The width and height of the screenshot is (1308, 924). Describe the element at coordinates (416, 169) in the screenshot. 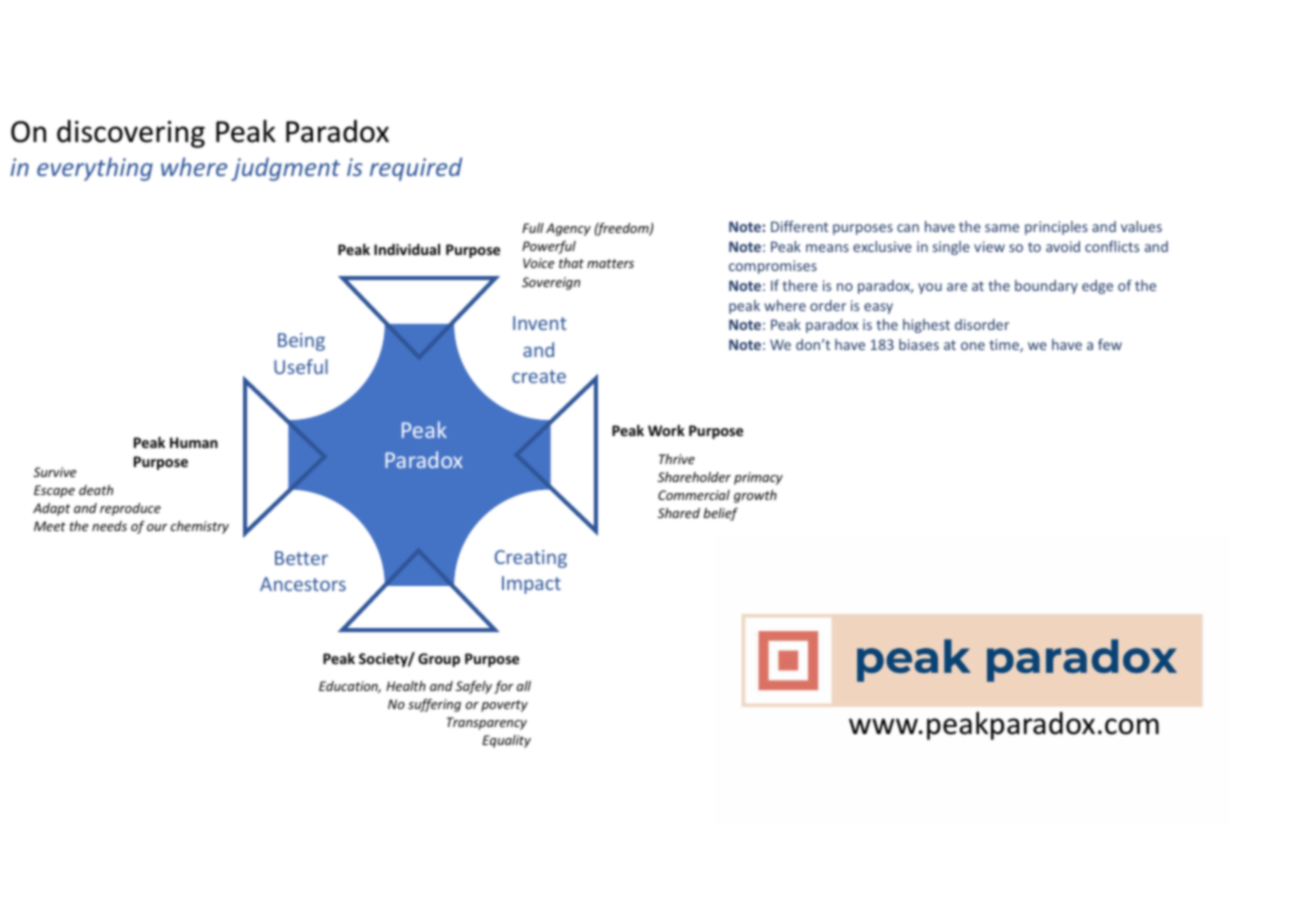

I see `required` at that location.
